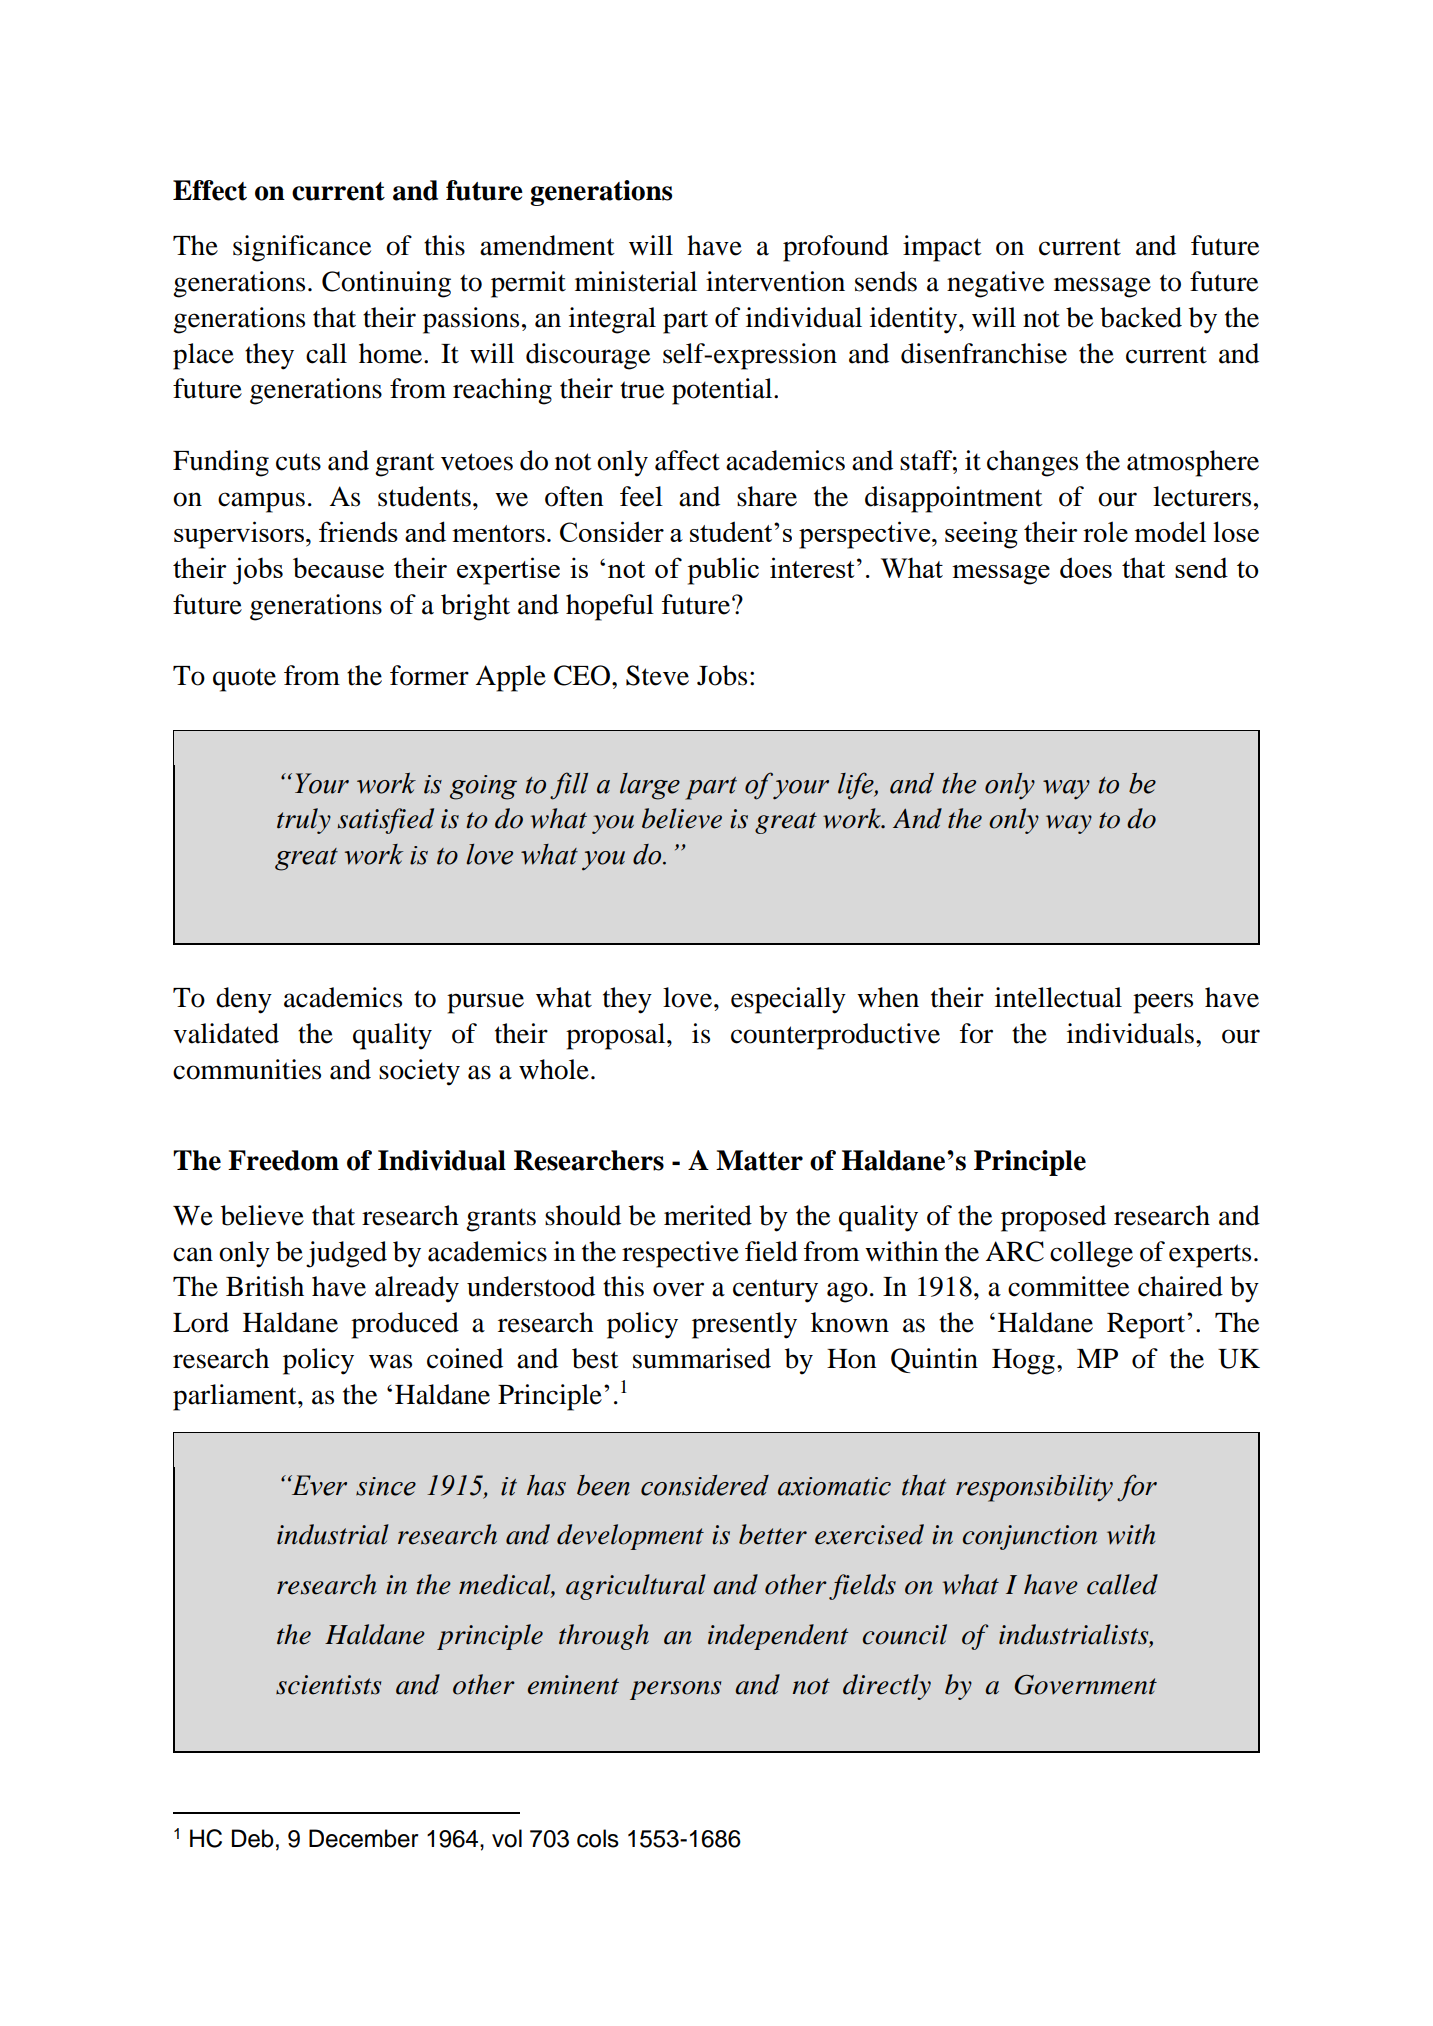 This screenshot has height=2026, width=1433. Describe the element at coordinates (1086, 567) in the screenshot. I see `does` at that location.
